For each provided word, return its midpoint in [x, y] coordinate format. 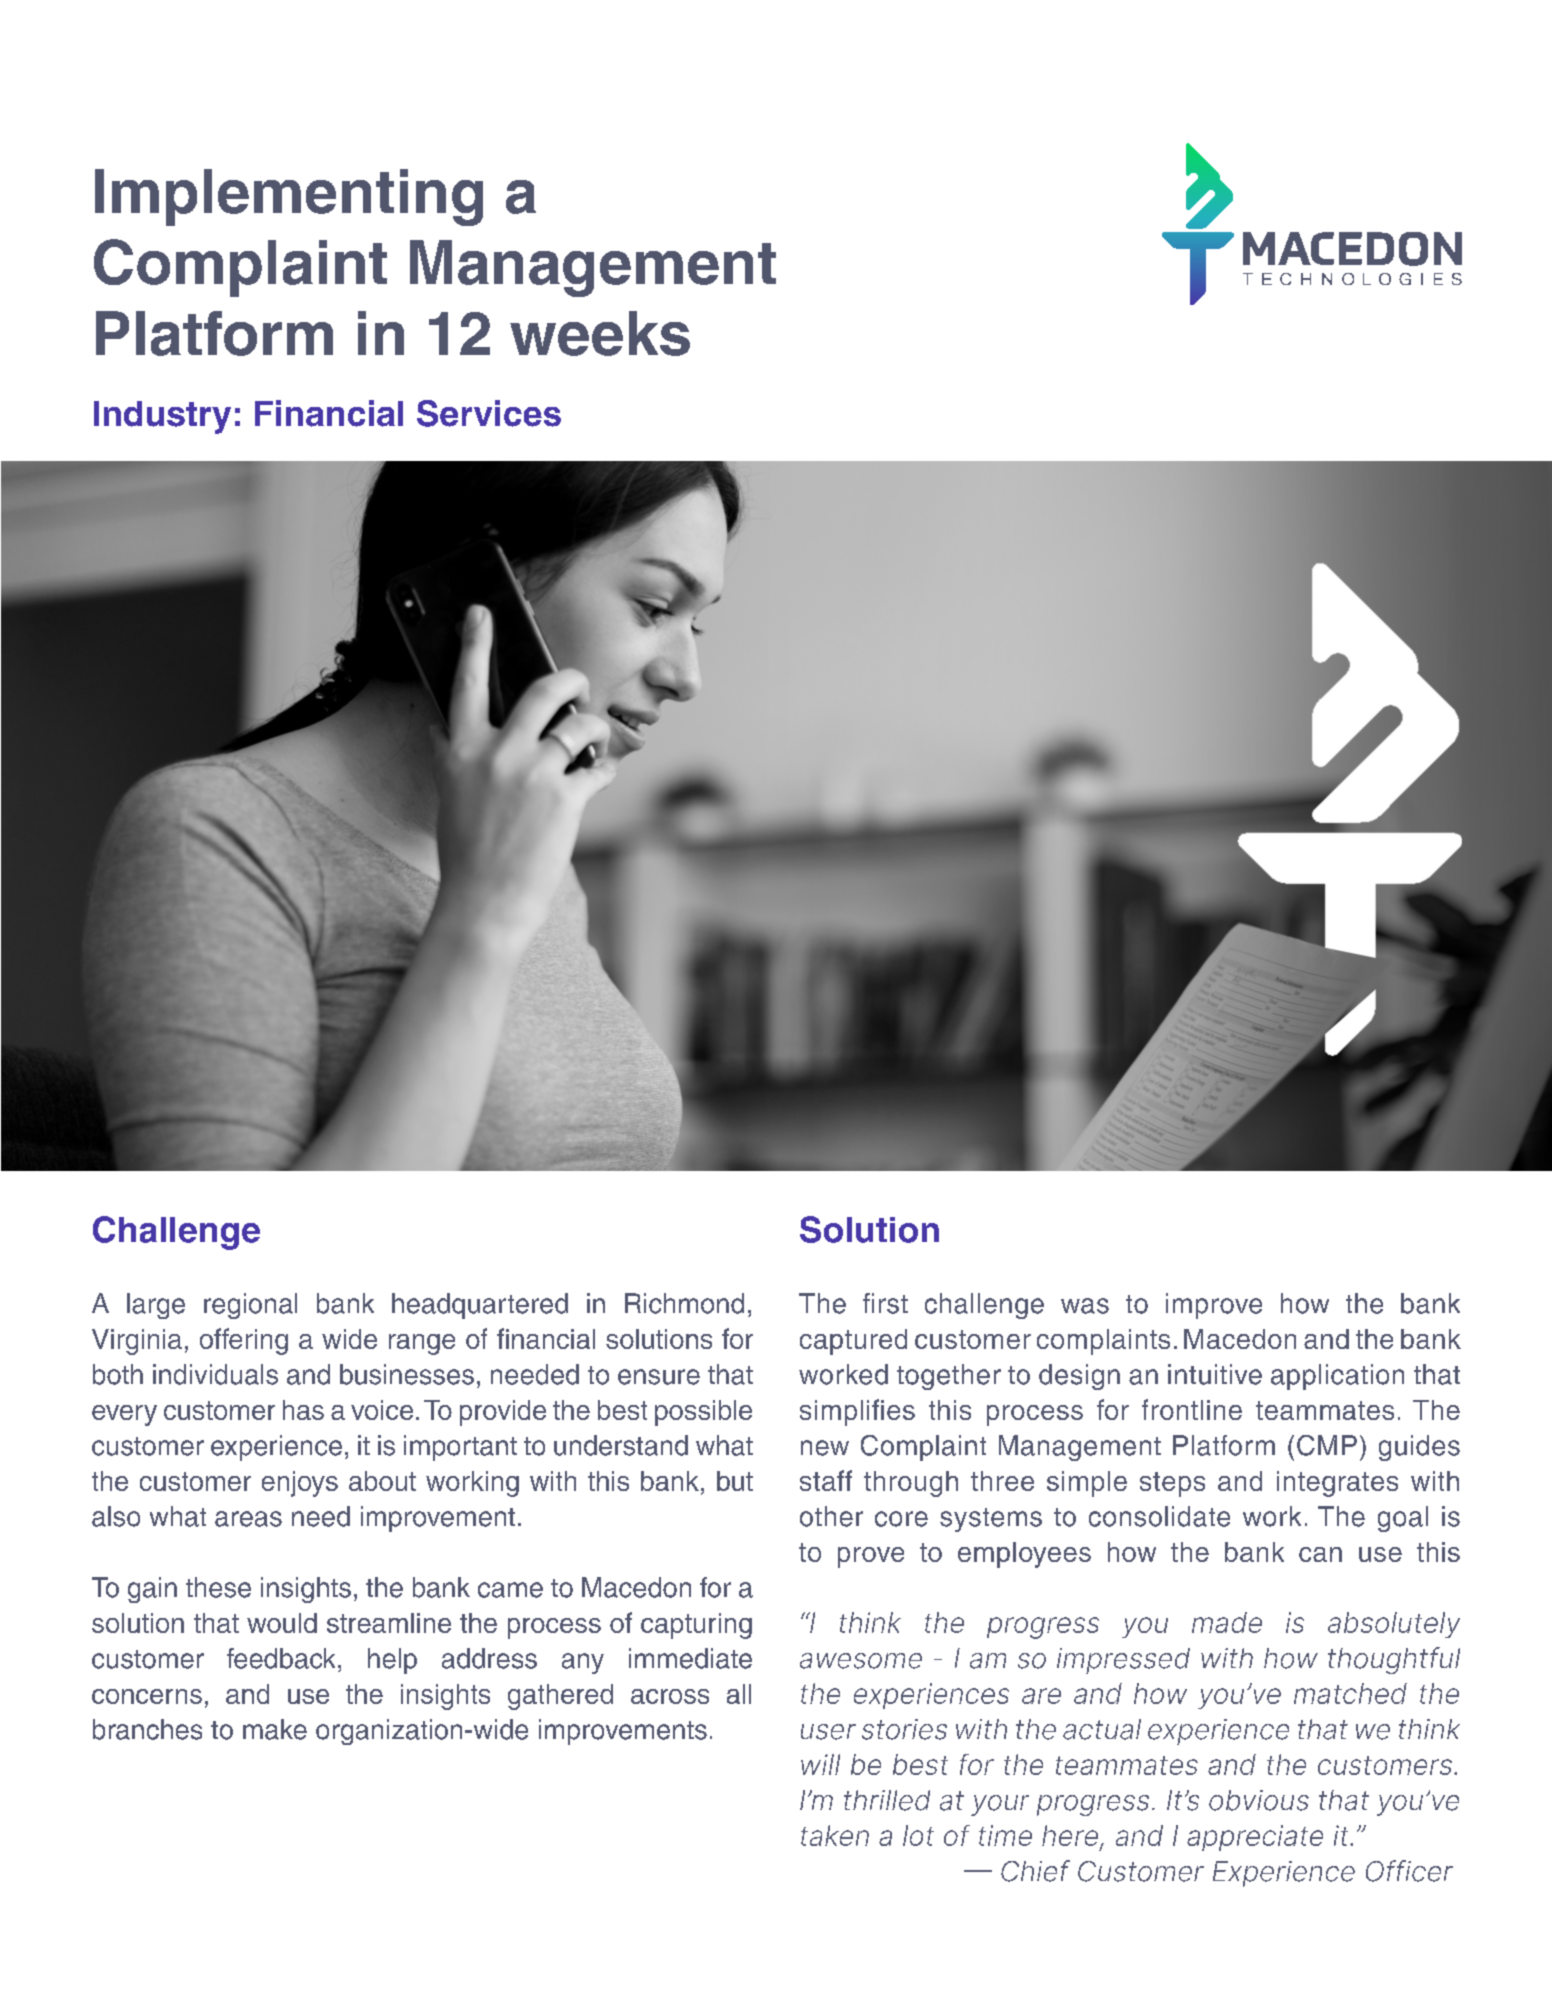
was [1085, 1306]
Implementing [289, 197]
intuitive [1215, 1374]
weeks [600, 333]
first [885, 1303]
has [303, 1410]
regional [250, 1306]
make [275, 1729]
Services [489, 413]
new [825, 1448]
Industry [162, 417]
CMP [1327, 1445]
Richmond [684, 1303]
